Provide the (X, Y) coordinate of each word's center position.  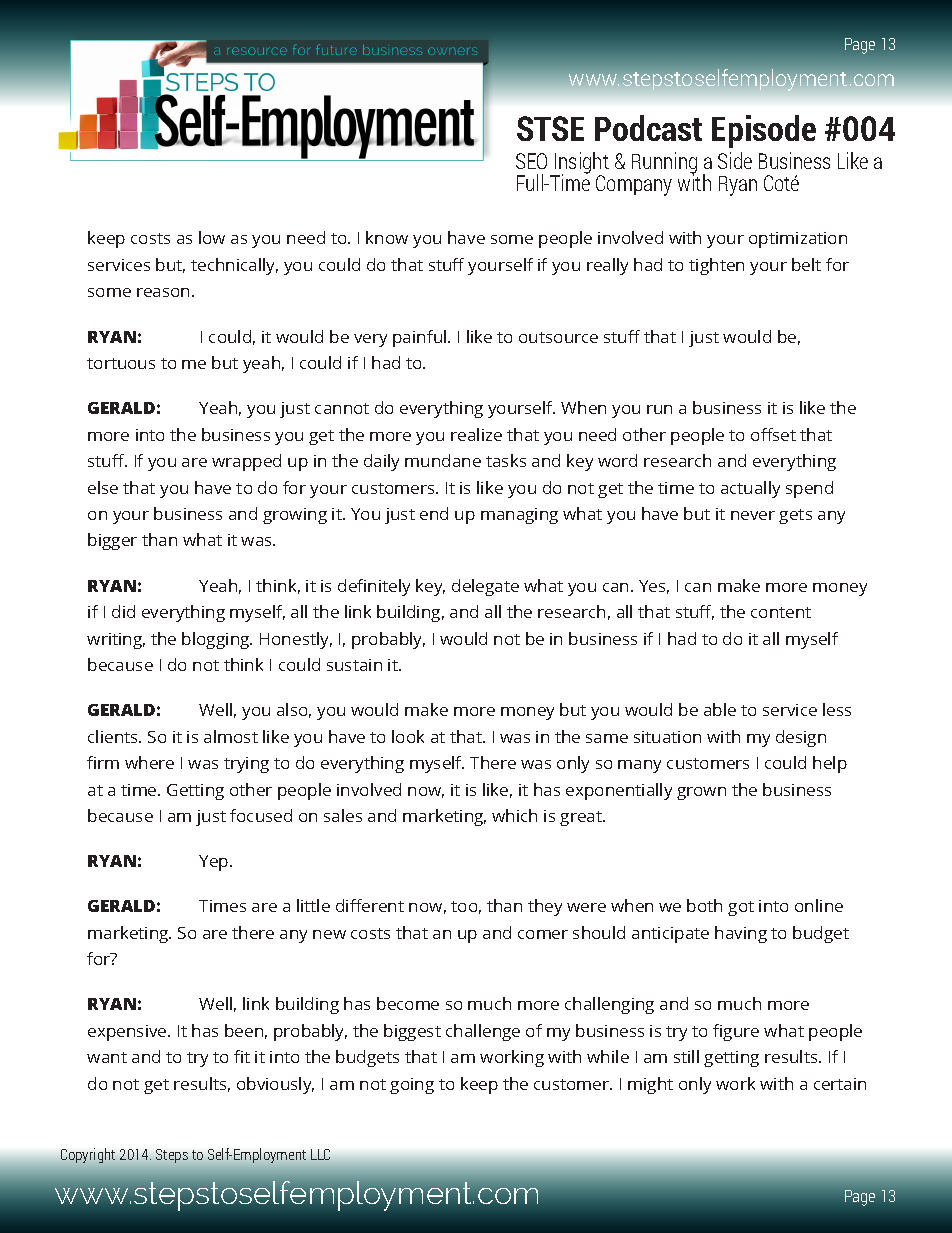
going (412, 1086)
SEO (531, 161)
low (212, 237)
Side (735, 160)
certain (840, 1084)
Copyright (88, 1155)
